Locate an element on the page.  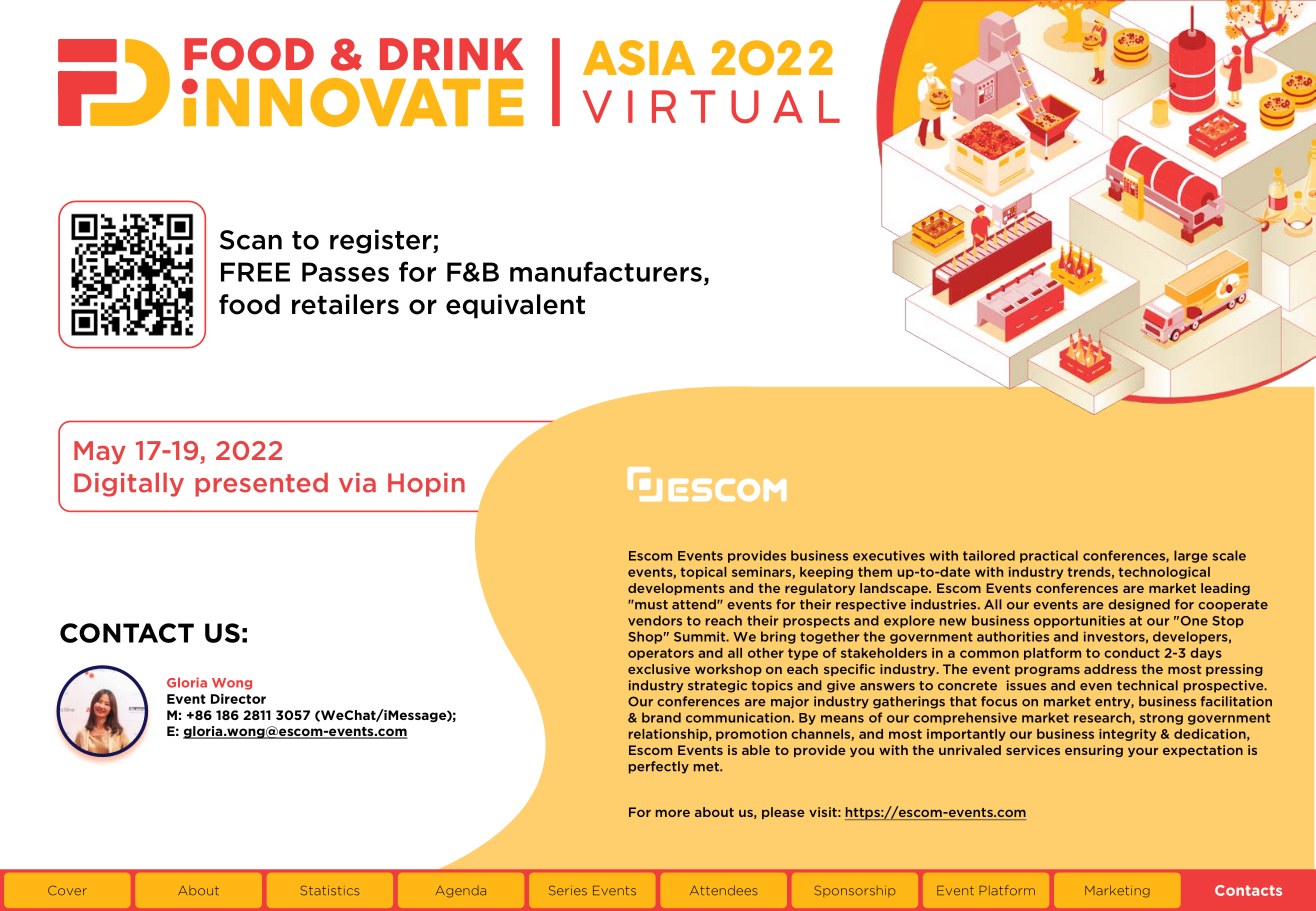
vendors is located at coordinates (655, 620).
